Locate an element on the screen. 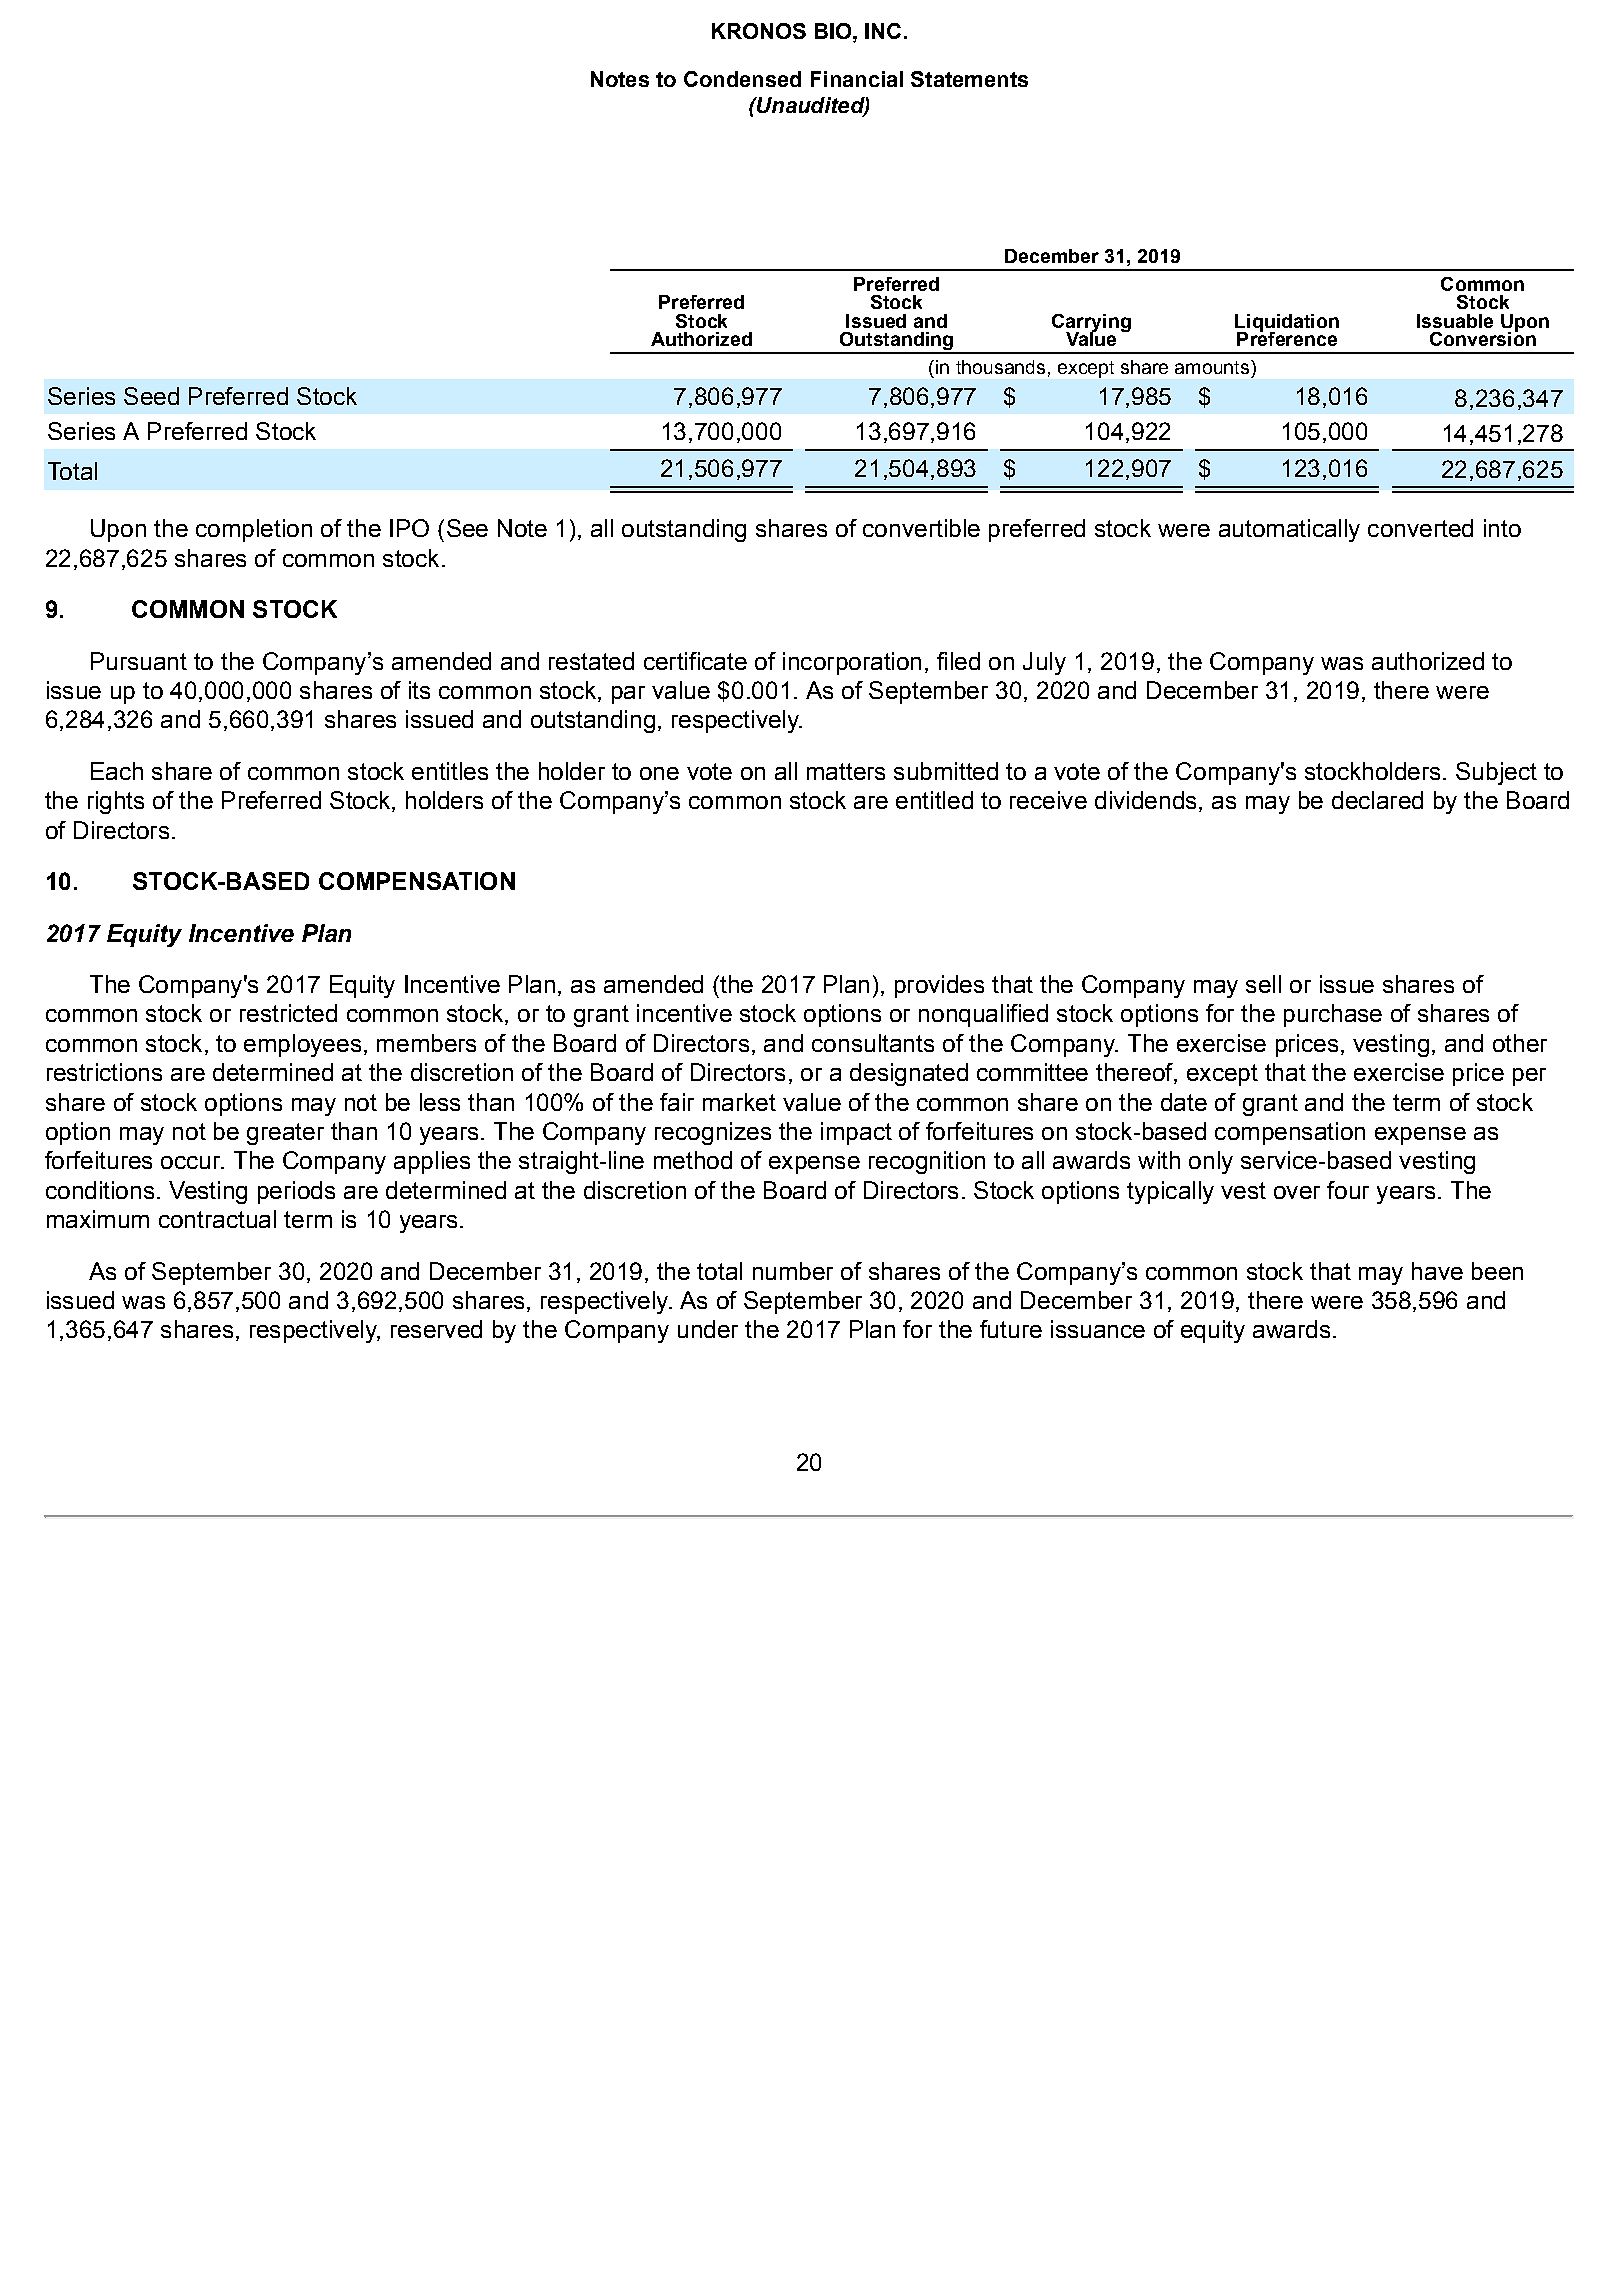 Image resolution: width=1620 pixels, height=2292 pixels. provides is located at coordinates (939, 986).
